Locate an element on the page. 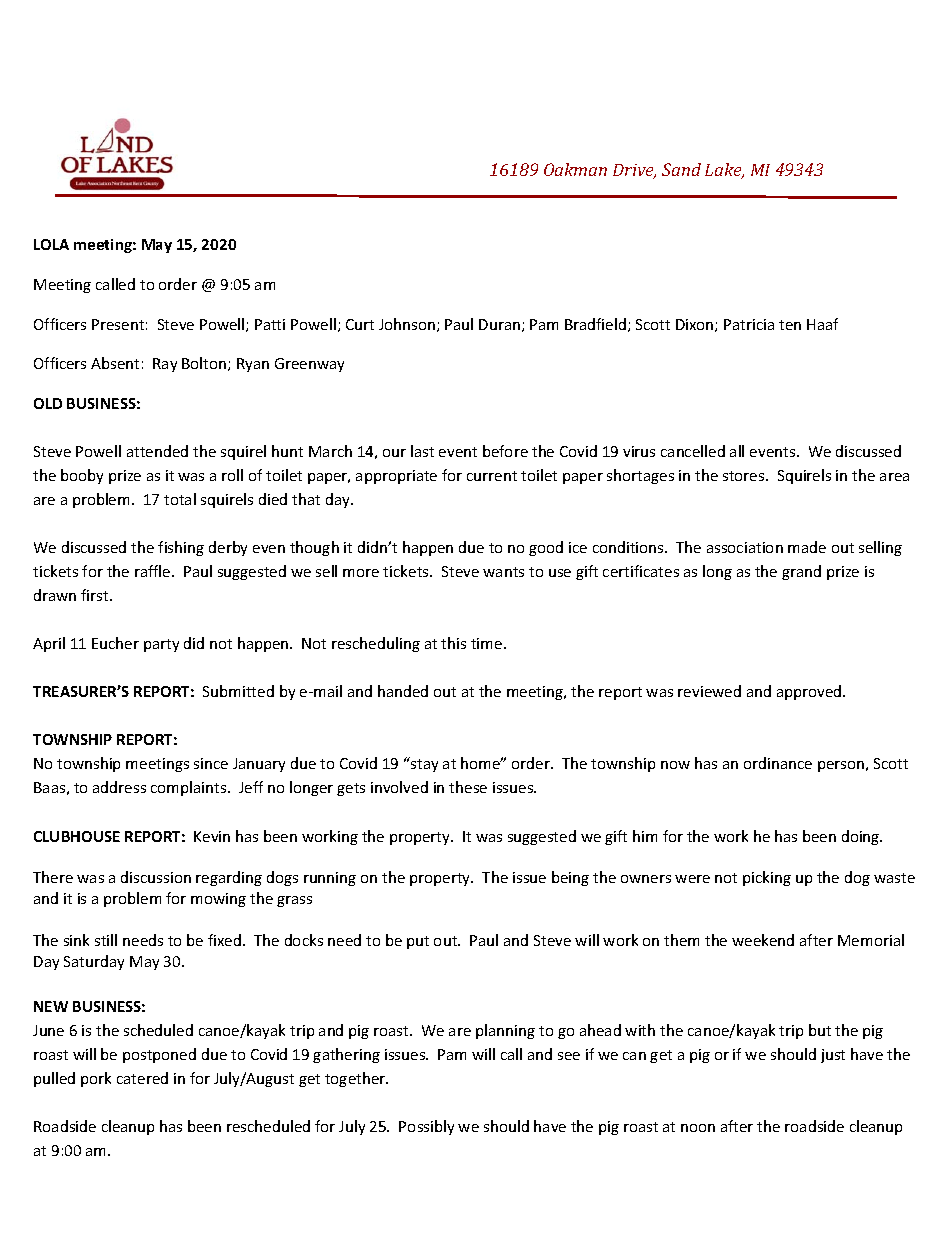 This page has height=1233, width=952. LOLA is located at coordinates (51, 244).
